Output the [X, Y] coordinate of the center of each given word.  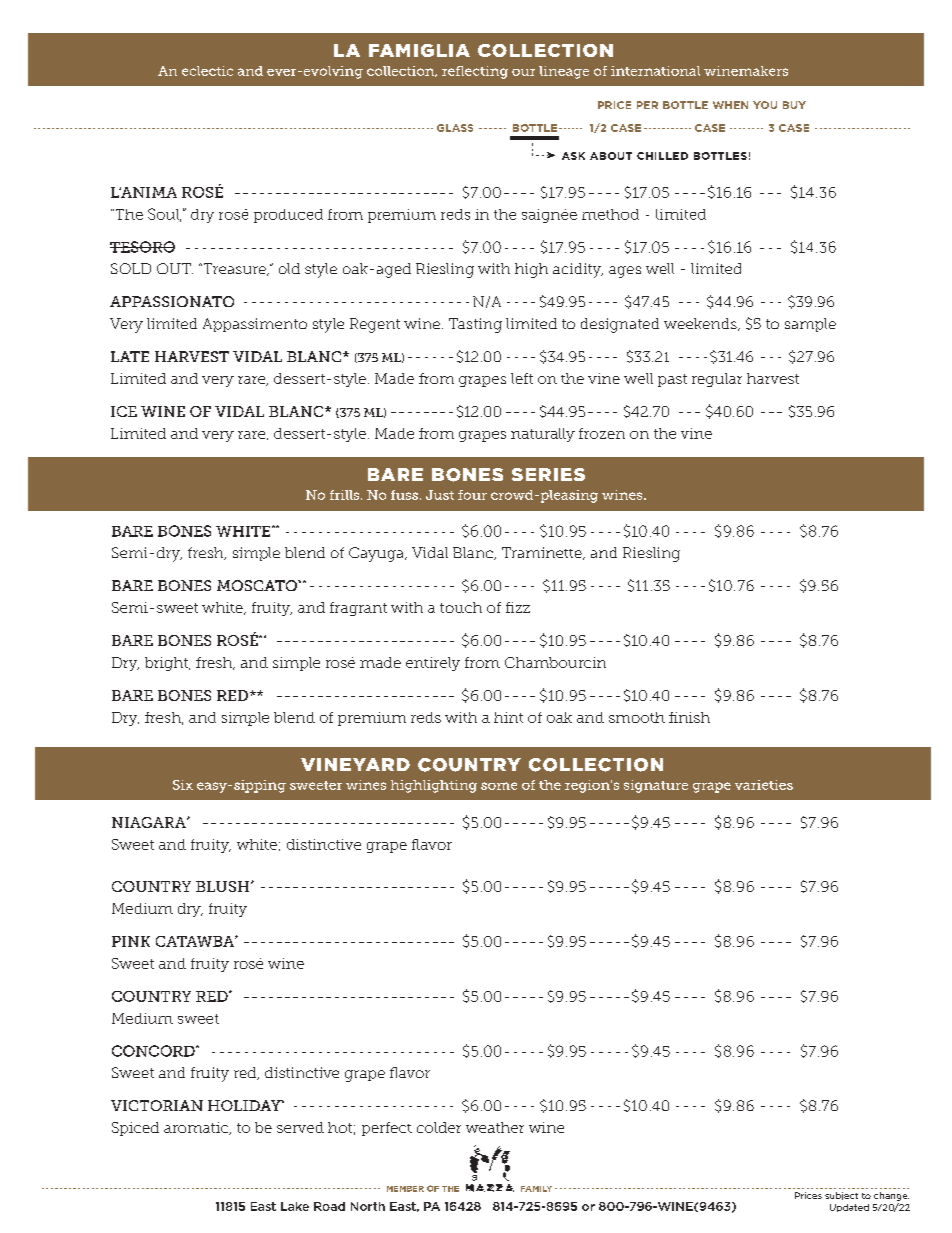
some [499, 786]
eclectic [207, 71]
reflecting [475, 72]
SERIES [548, 474]
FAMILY [536, 1189]
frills [346, 495]
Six [183, 785]
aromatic [197, 1128]
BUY [794, 105]
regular [717, 380]
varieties [764, 785]
